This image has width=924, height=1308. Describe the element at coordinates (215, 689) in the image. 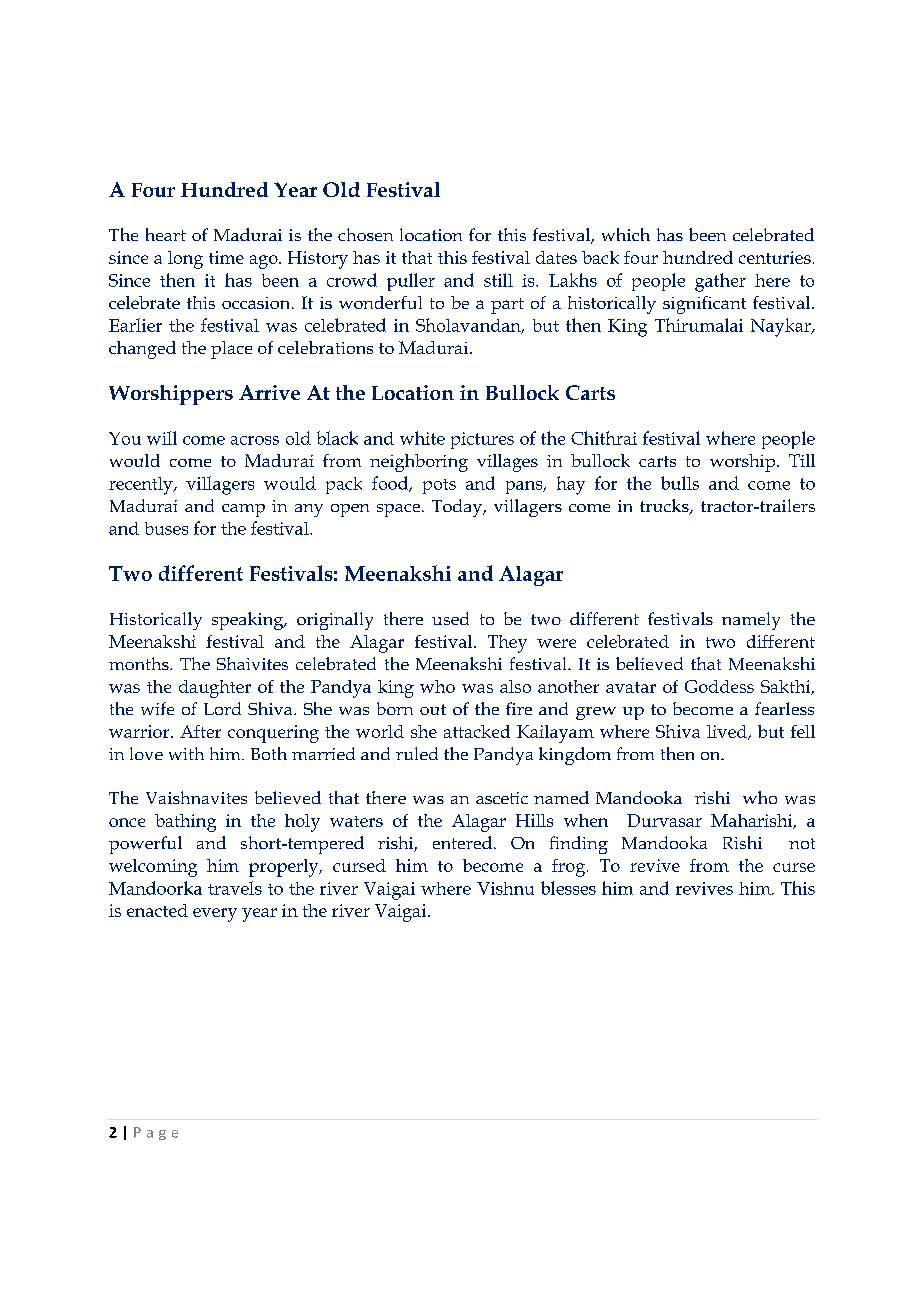

I see `daughter` at that location.
